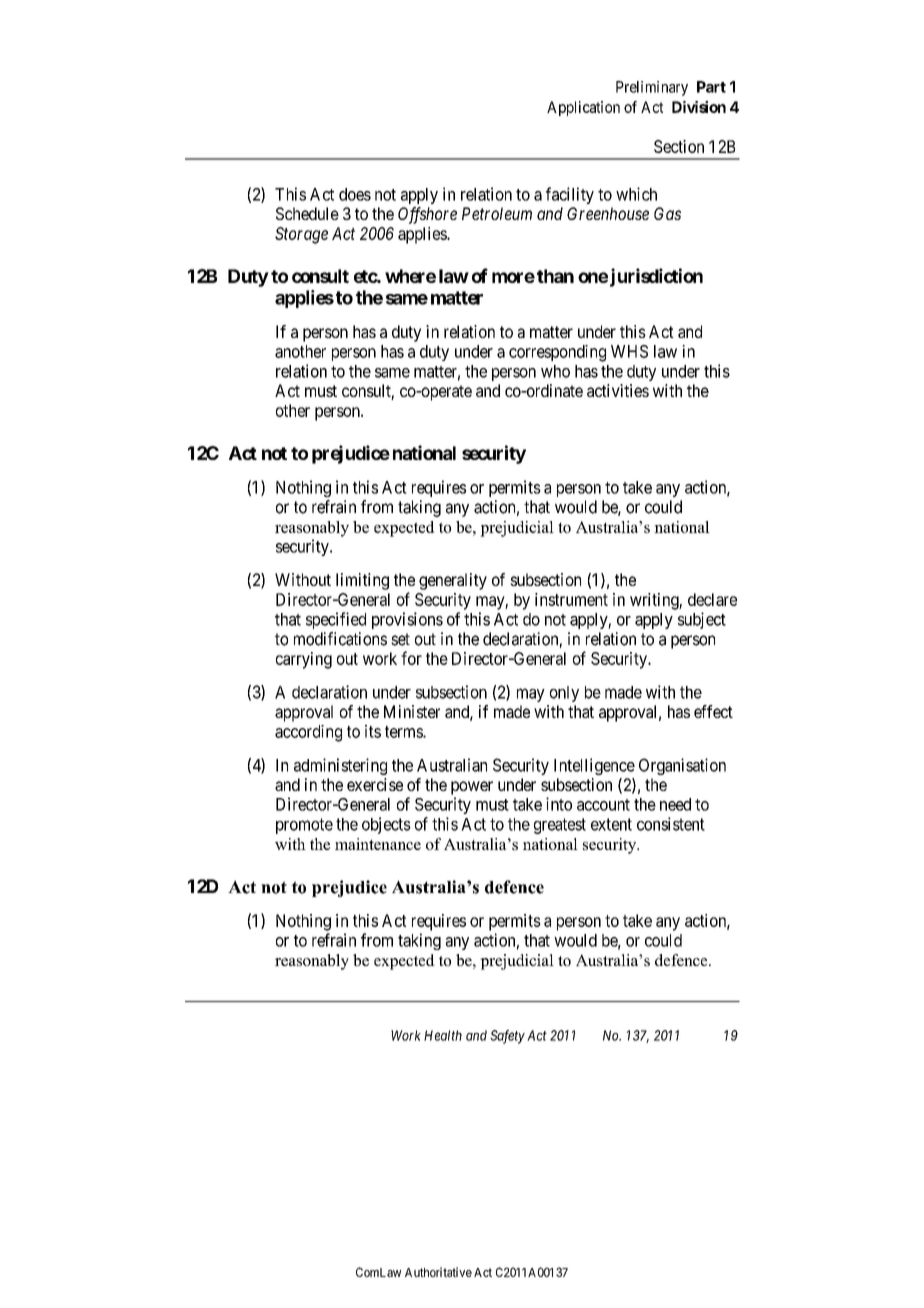  What do you see at coordinates (560, 826) in the image?
I see `greatest` at bounding box center [560, 826].
